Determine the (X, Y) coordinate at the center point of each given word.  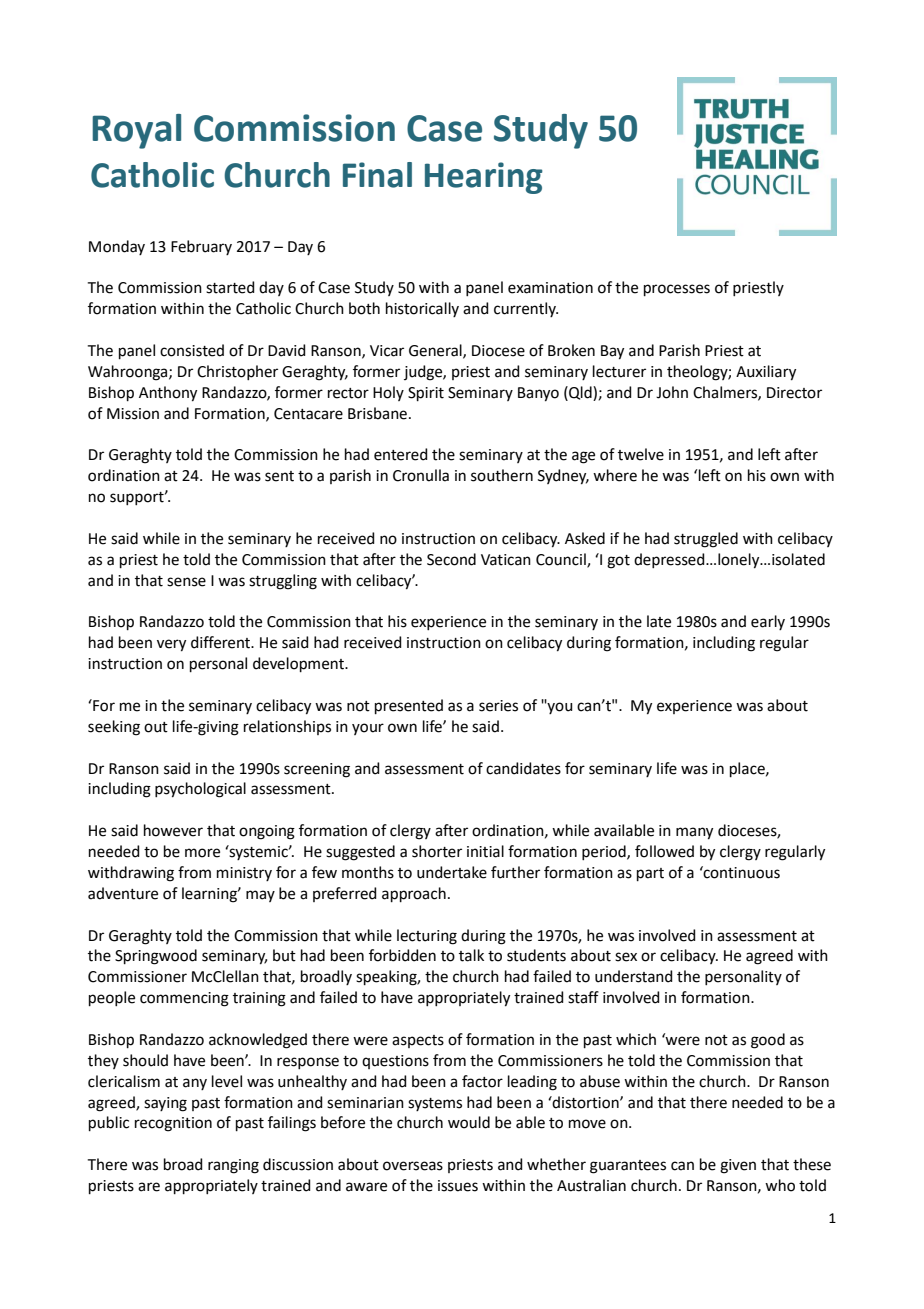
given (738, 1166)
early (768, 622)
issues (458, 1186)
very (171, 645)
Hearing (484, 178)
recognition (173, 1124)
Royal (136, 131)
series (498, 706)
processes (677, 290)
